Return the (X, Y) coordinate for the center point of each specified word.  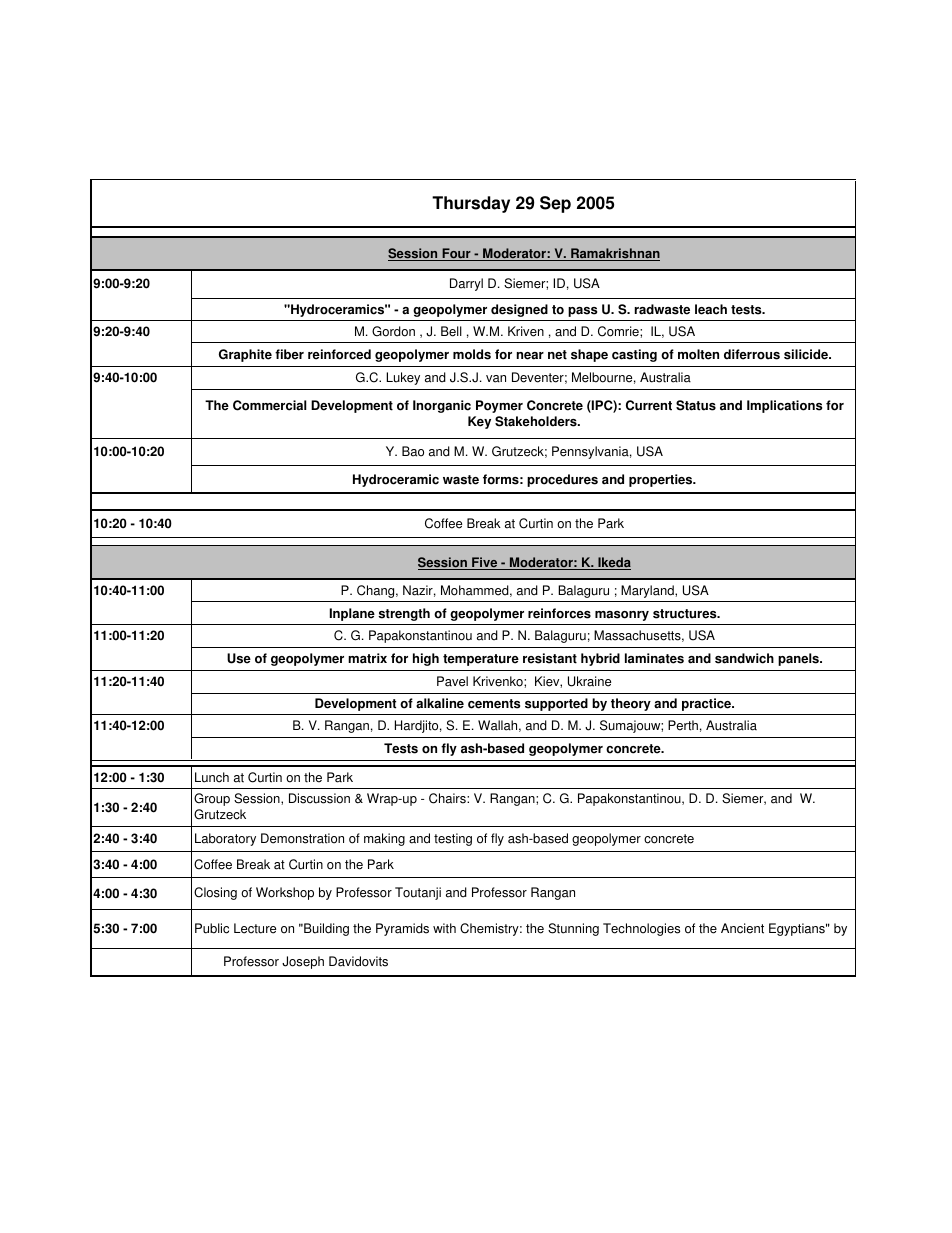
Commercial (270, 405)
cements (494, 704)
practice (708, 704)
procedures (562, 480)
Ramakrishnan (614, 254)
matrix (367, 658)
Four (456, 254)
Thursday (471, 204)
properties (662, 480)
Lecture (255, 928)
